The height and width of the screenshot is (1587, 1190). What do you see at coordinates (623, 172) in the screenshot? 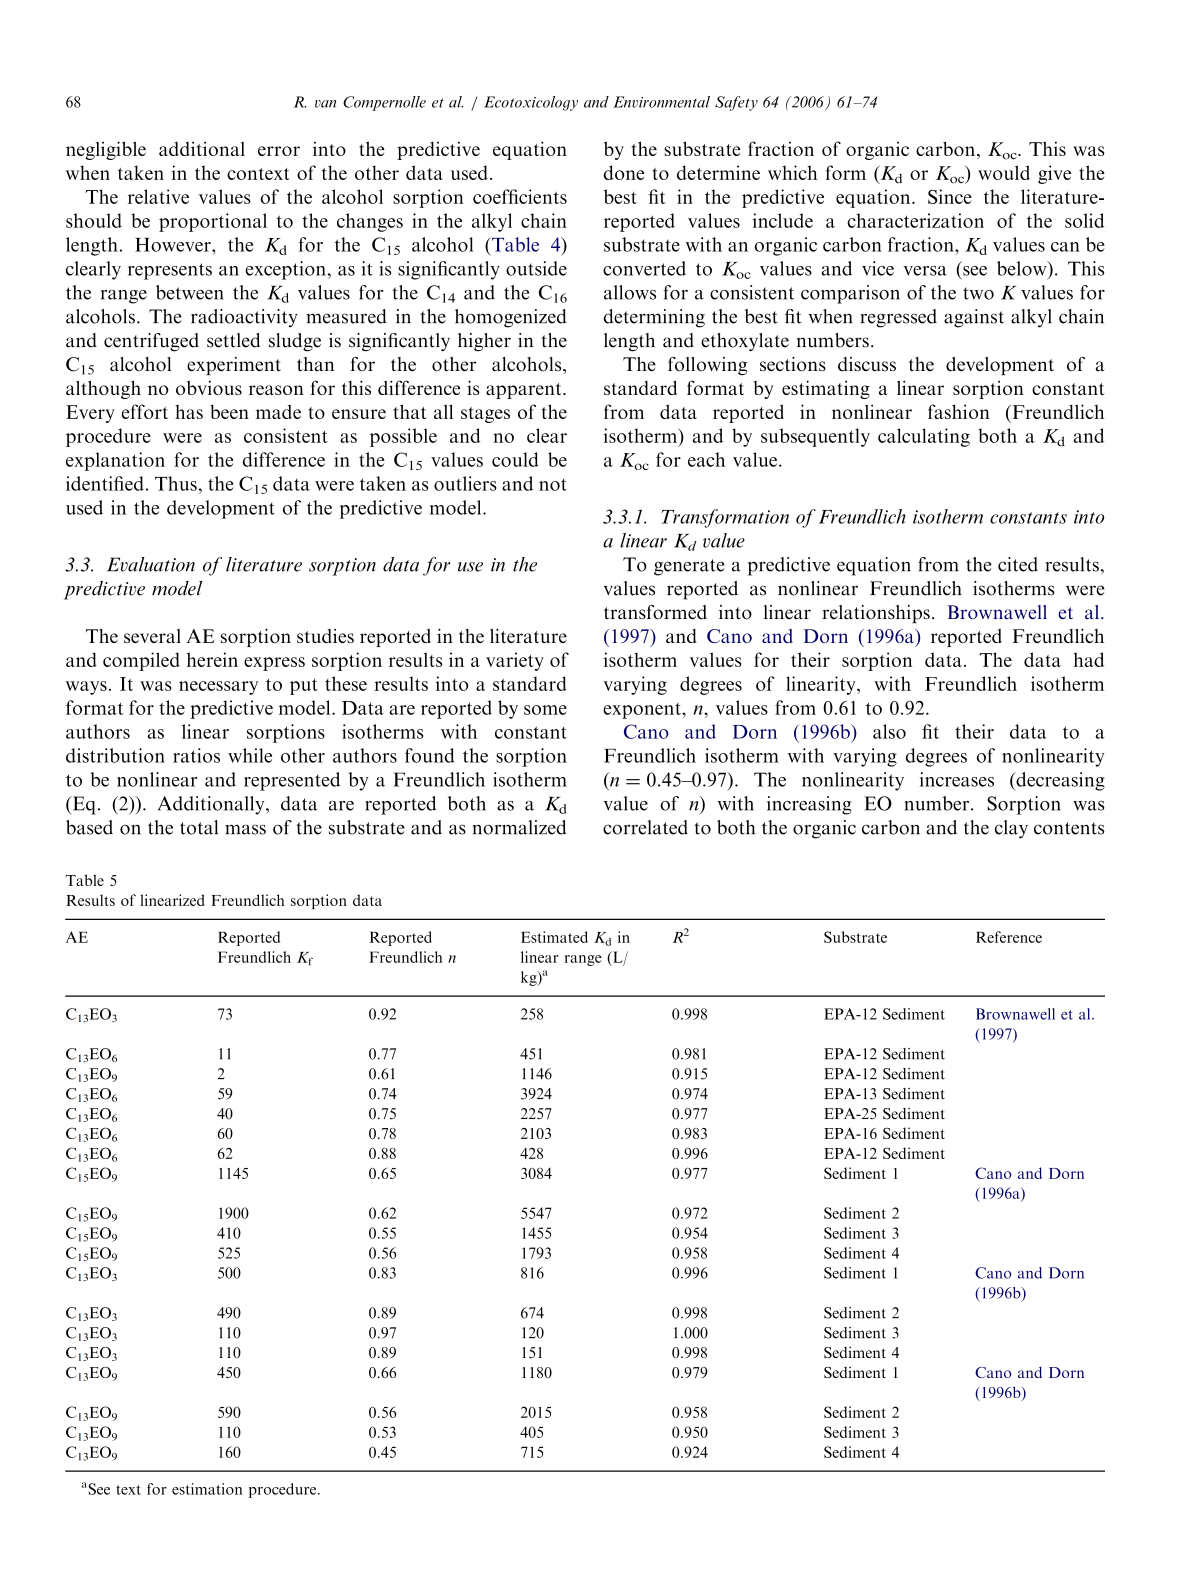
I see `done` at bounding box center [623, 172].
